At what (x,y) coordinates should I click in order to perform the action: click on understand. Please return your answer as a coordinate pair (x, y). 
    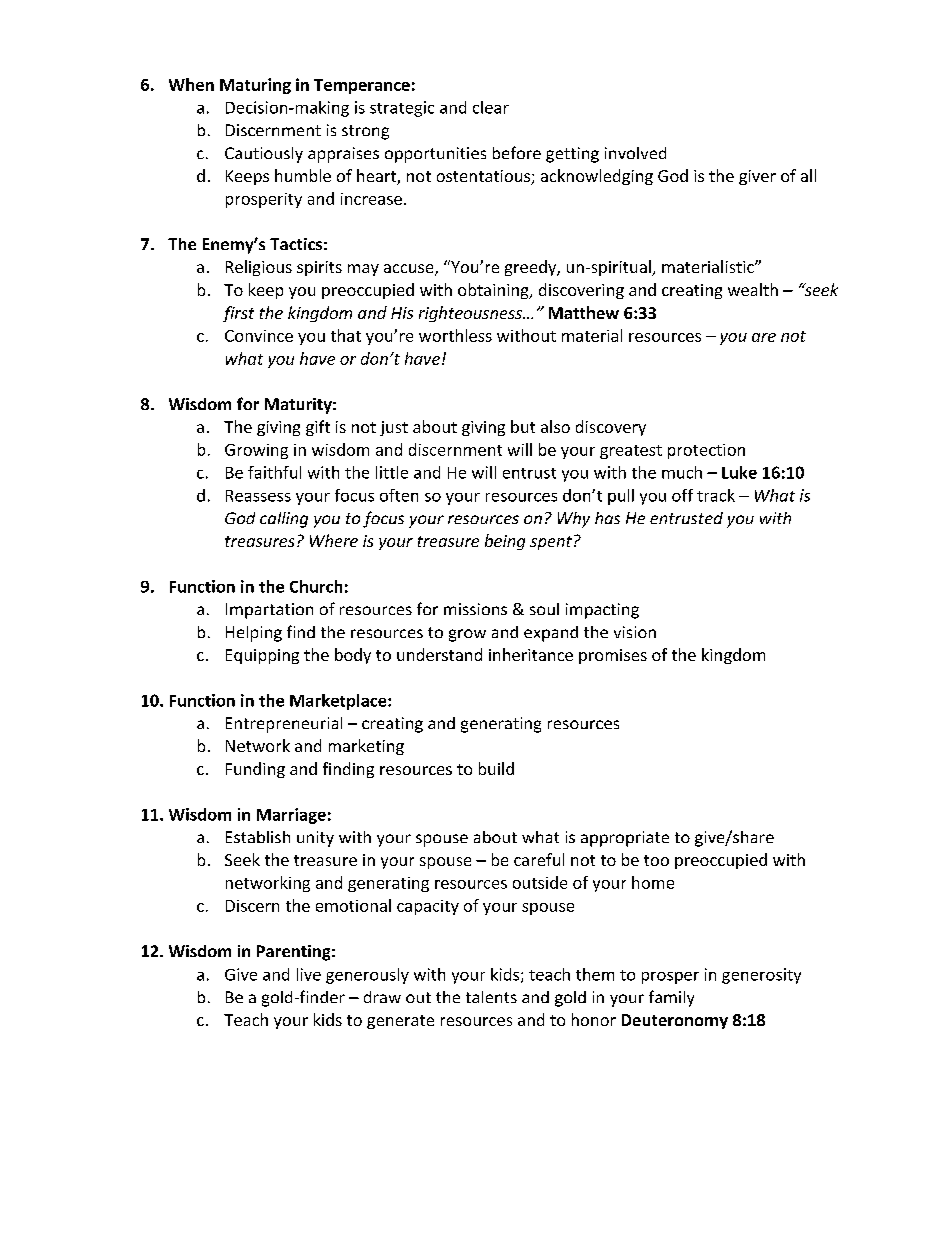
    Looking at the image, I should click on (439, 654).
